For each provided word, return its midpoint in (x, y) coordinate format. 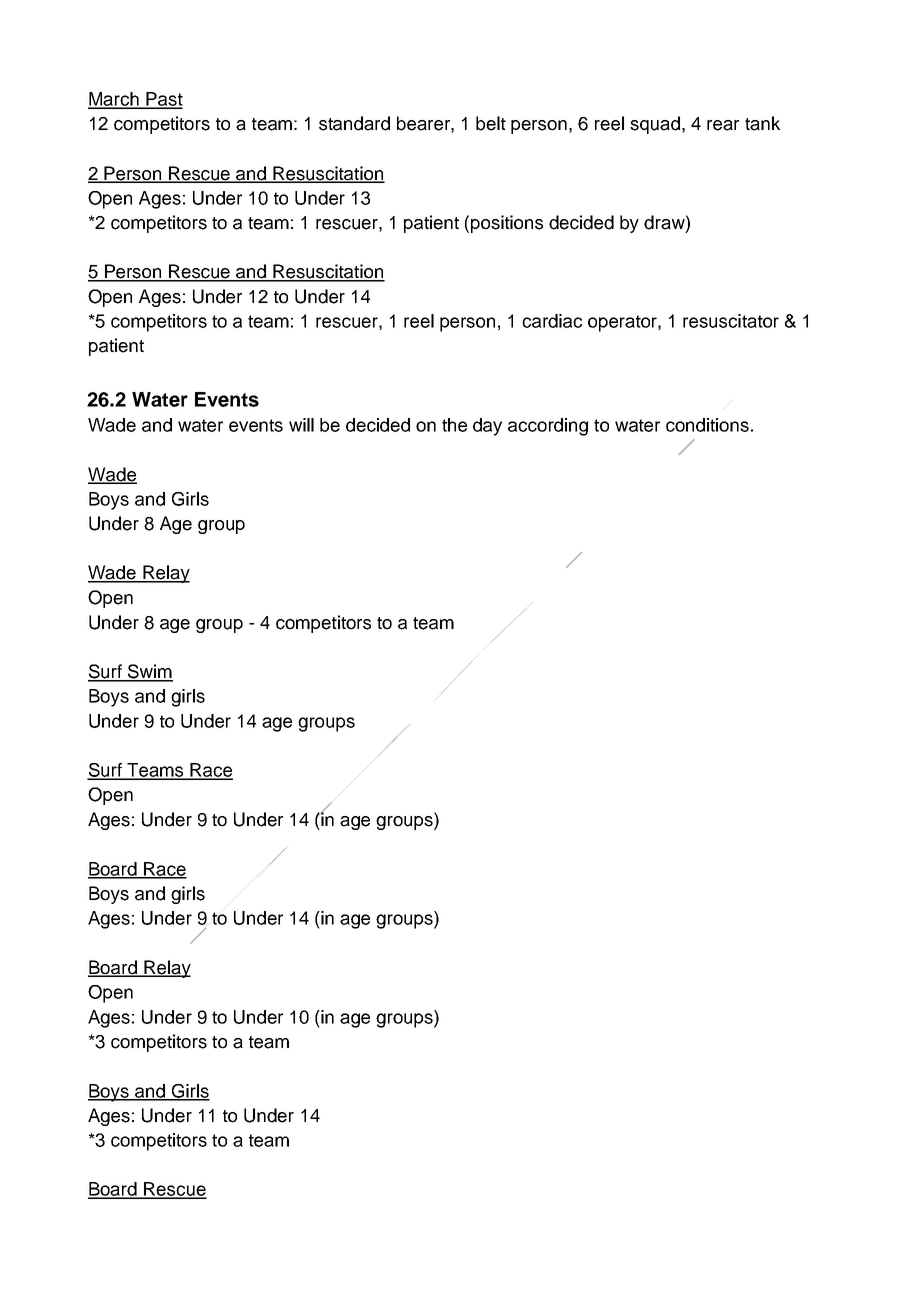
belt (491, 123)
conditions (707, 425)
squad (655, 125)
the (454, 425)
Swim (149, 672)
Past (163, 100)
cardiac (552, 321)
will (301, 425)
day (487, 427)
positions (507, 224)
